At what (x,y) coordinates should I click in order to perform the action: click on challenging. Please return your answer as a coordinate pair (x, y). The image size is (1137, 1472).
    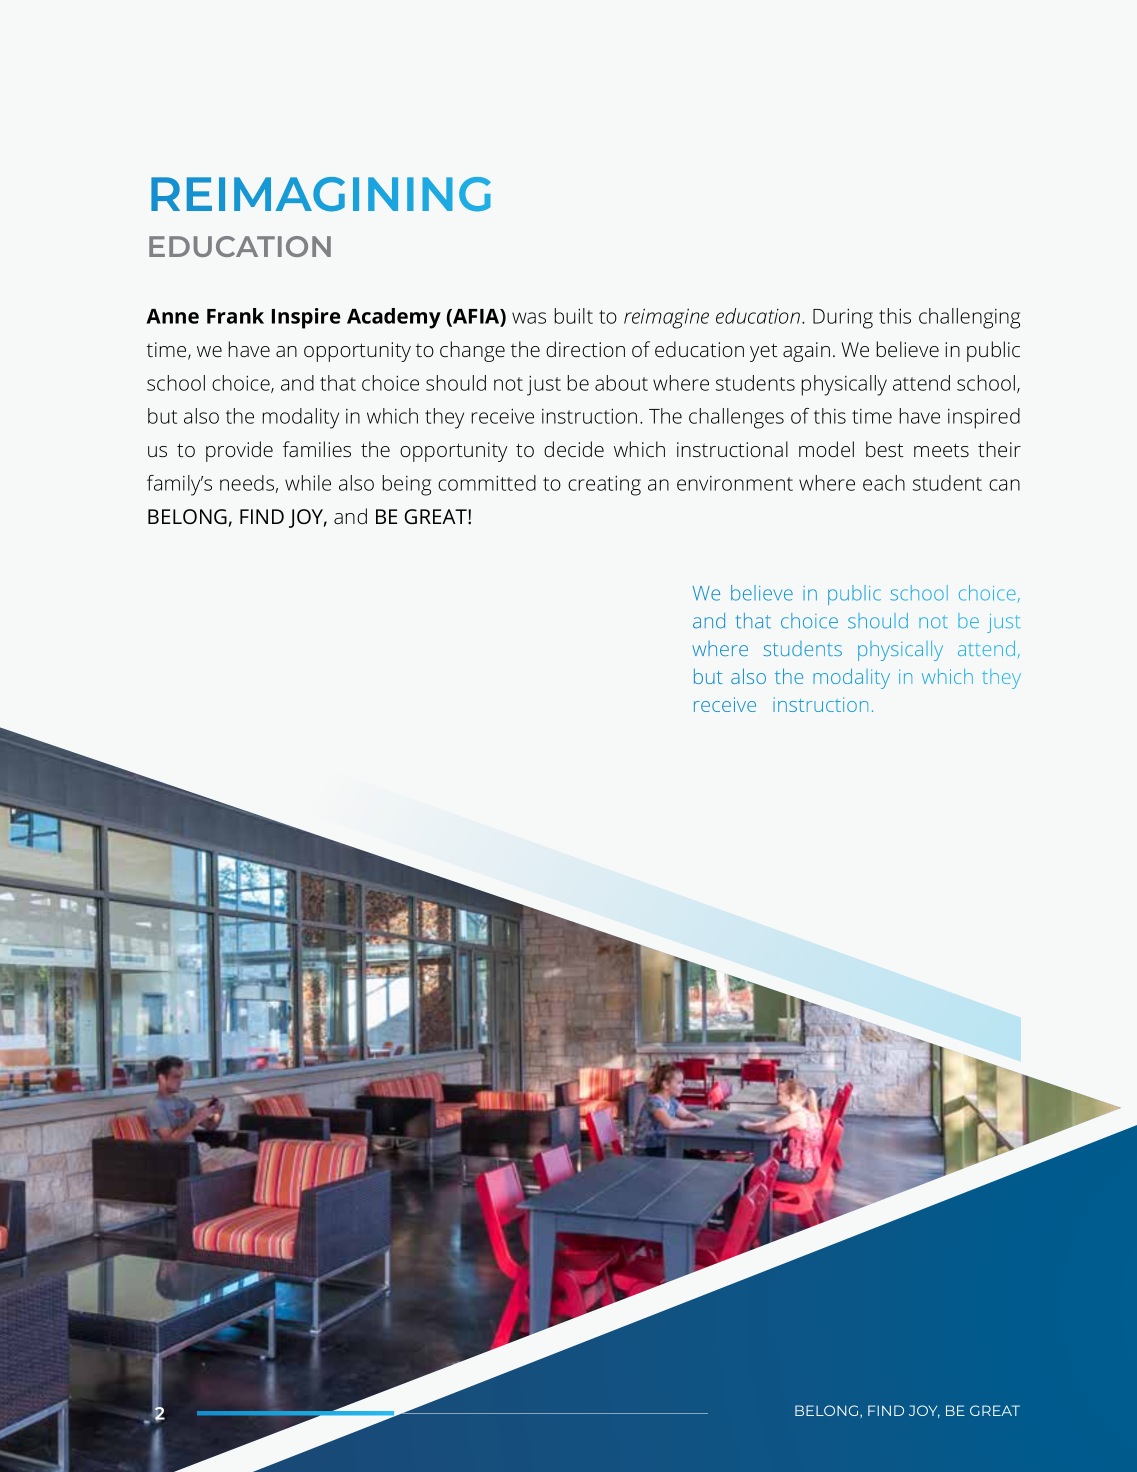
    Looking at the image, I should click on (969, 318).
